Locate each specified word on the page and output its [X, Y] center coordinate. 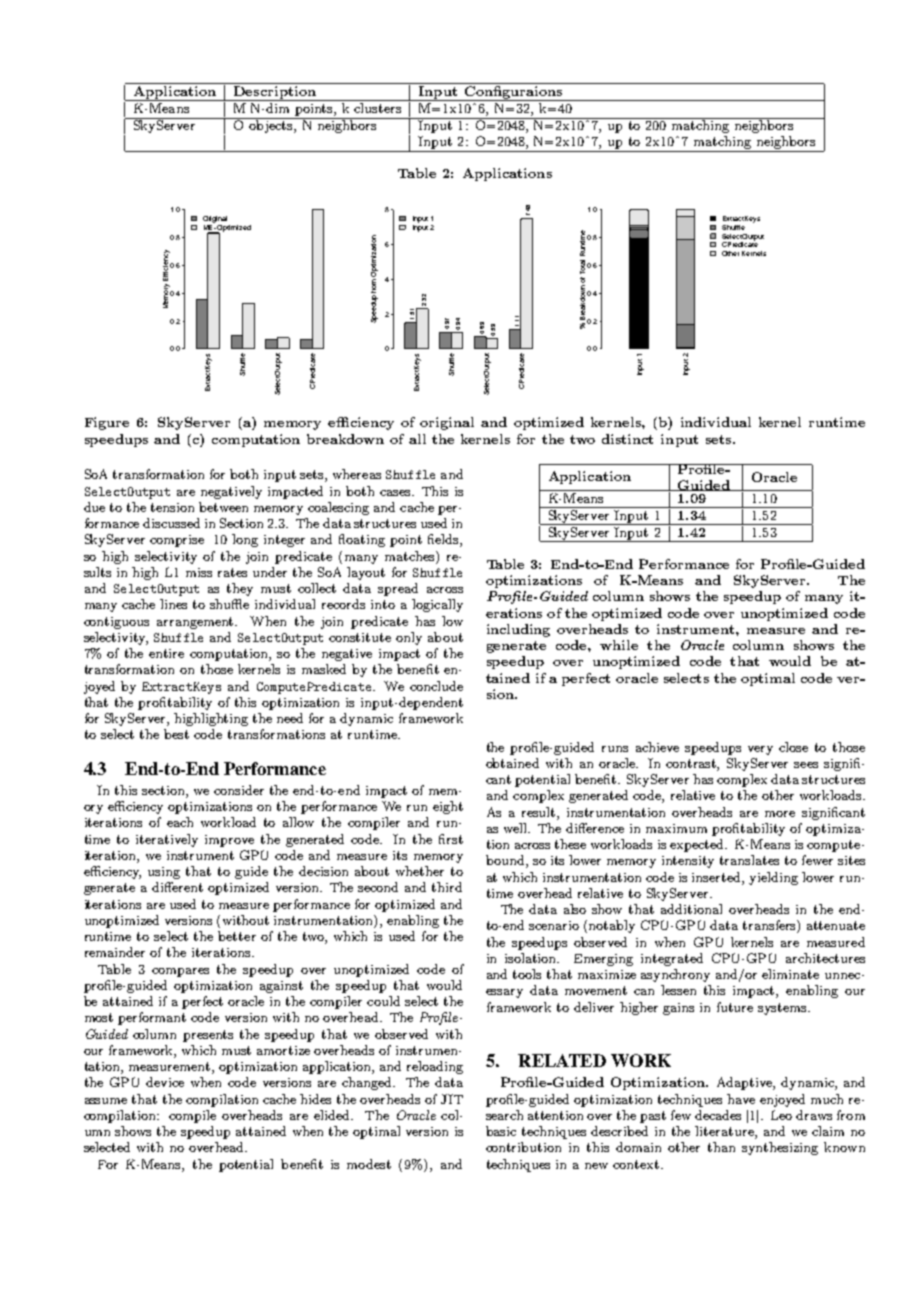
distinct [627, 439]
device [165, 1082]
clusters [377, 108]
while [619, 645]
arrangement [196, 623]
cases [396, 493]
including [518, 630]
